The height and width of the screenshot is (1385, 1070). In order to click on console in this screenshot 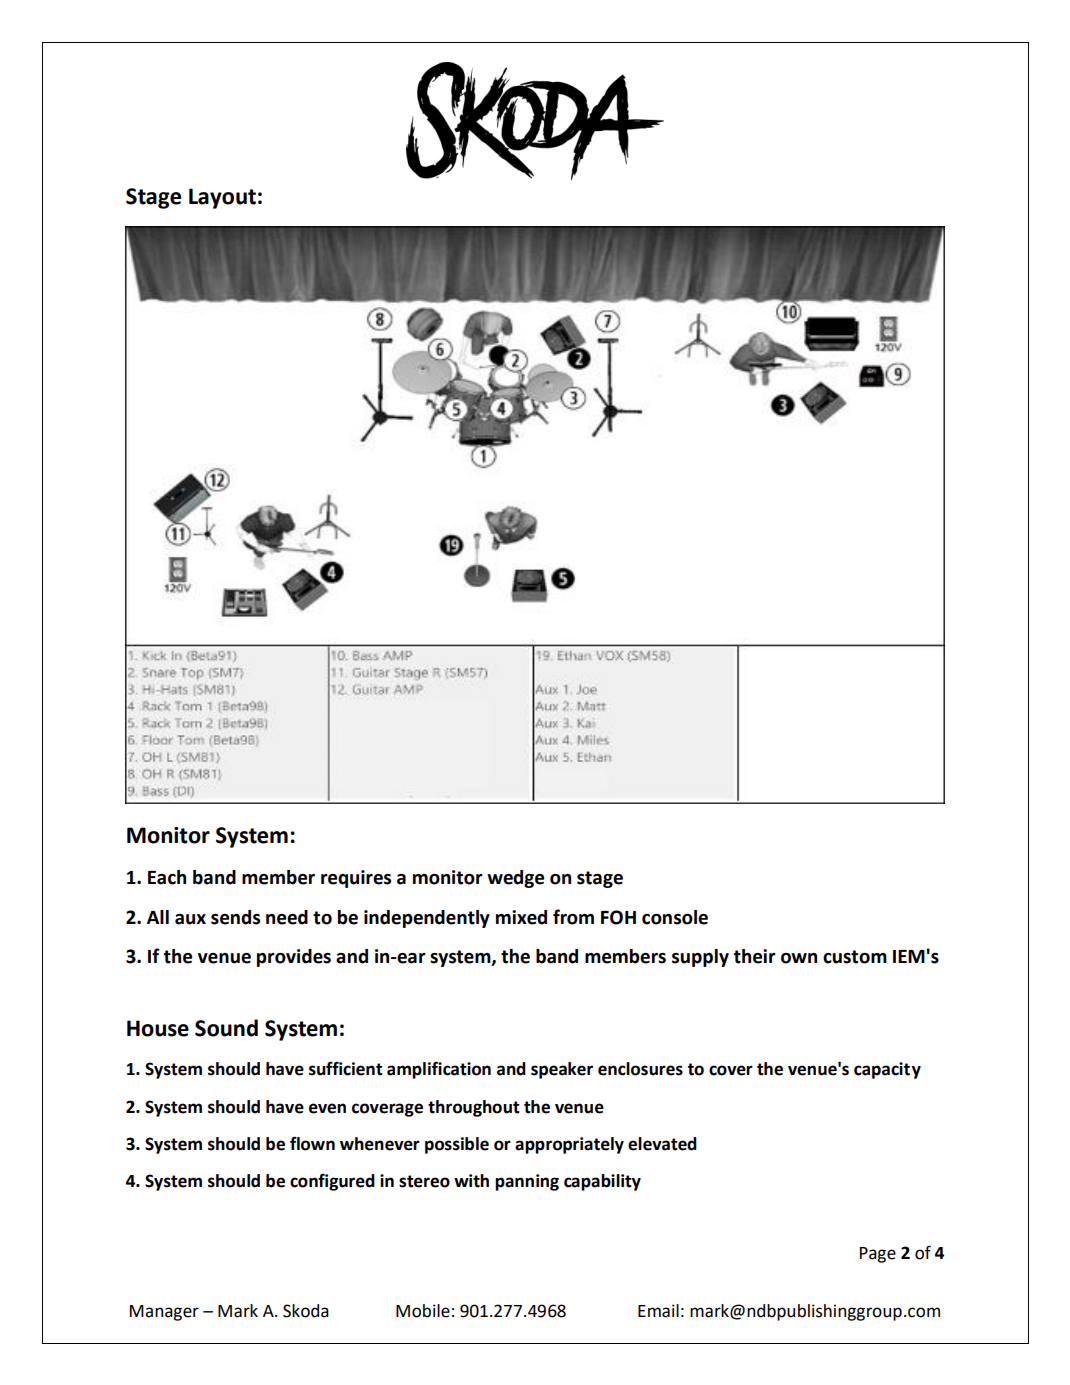, I will do `click(675, 917)`.
